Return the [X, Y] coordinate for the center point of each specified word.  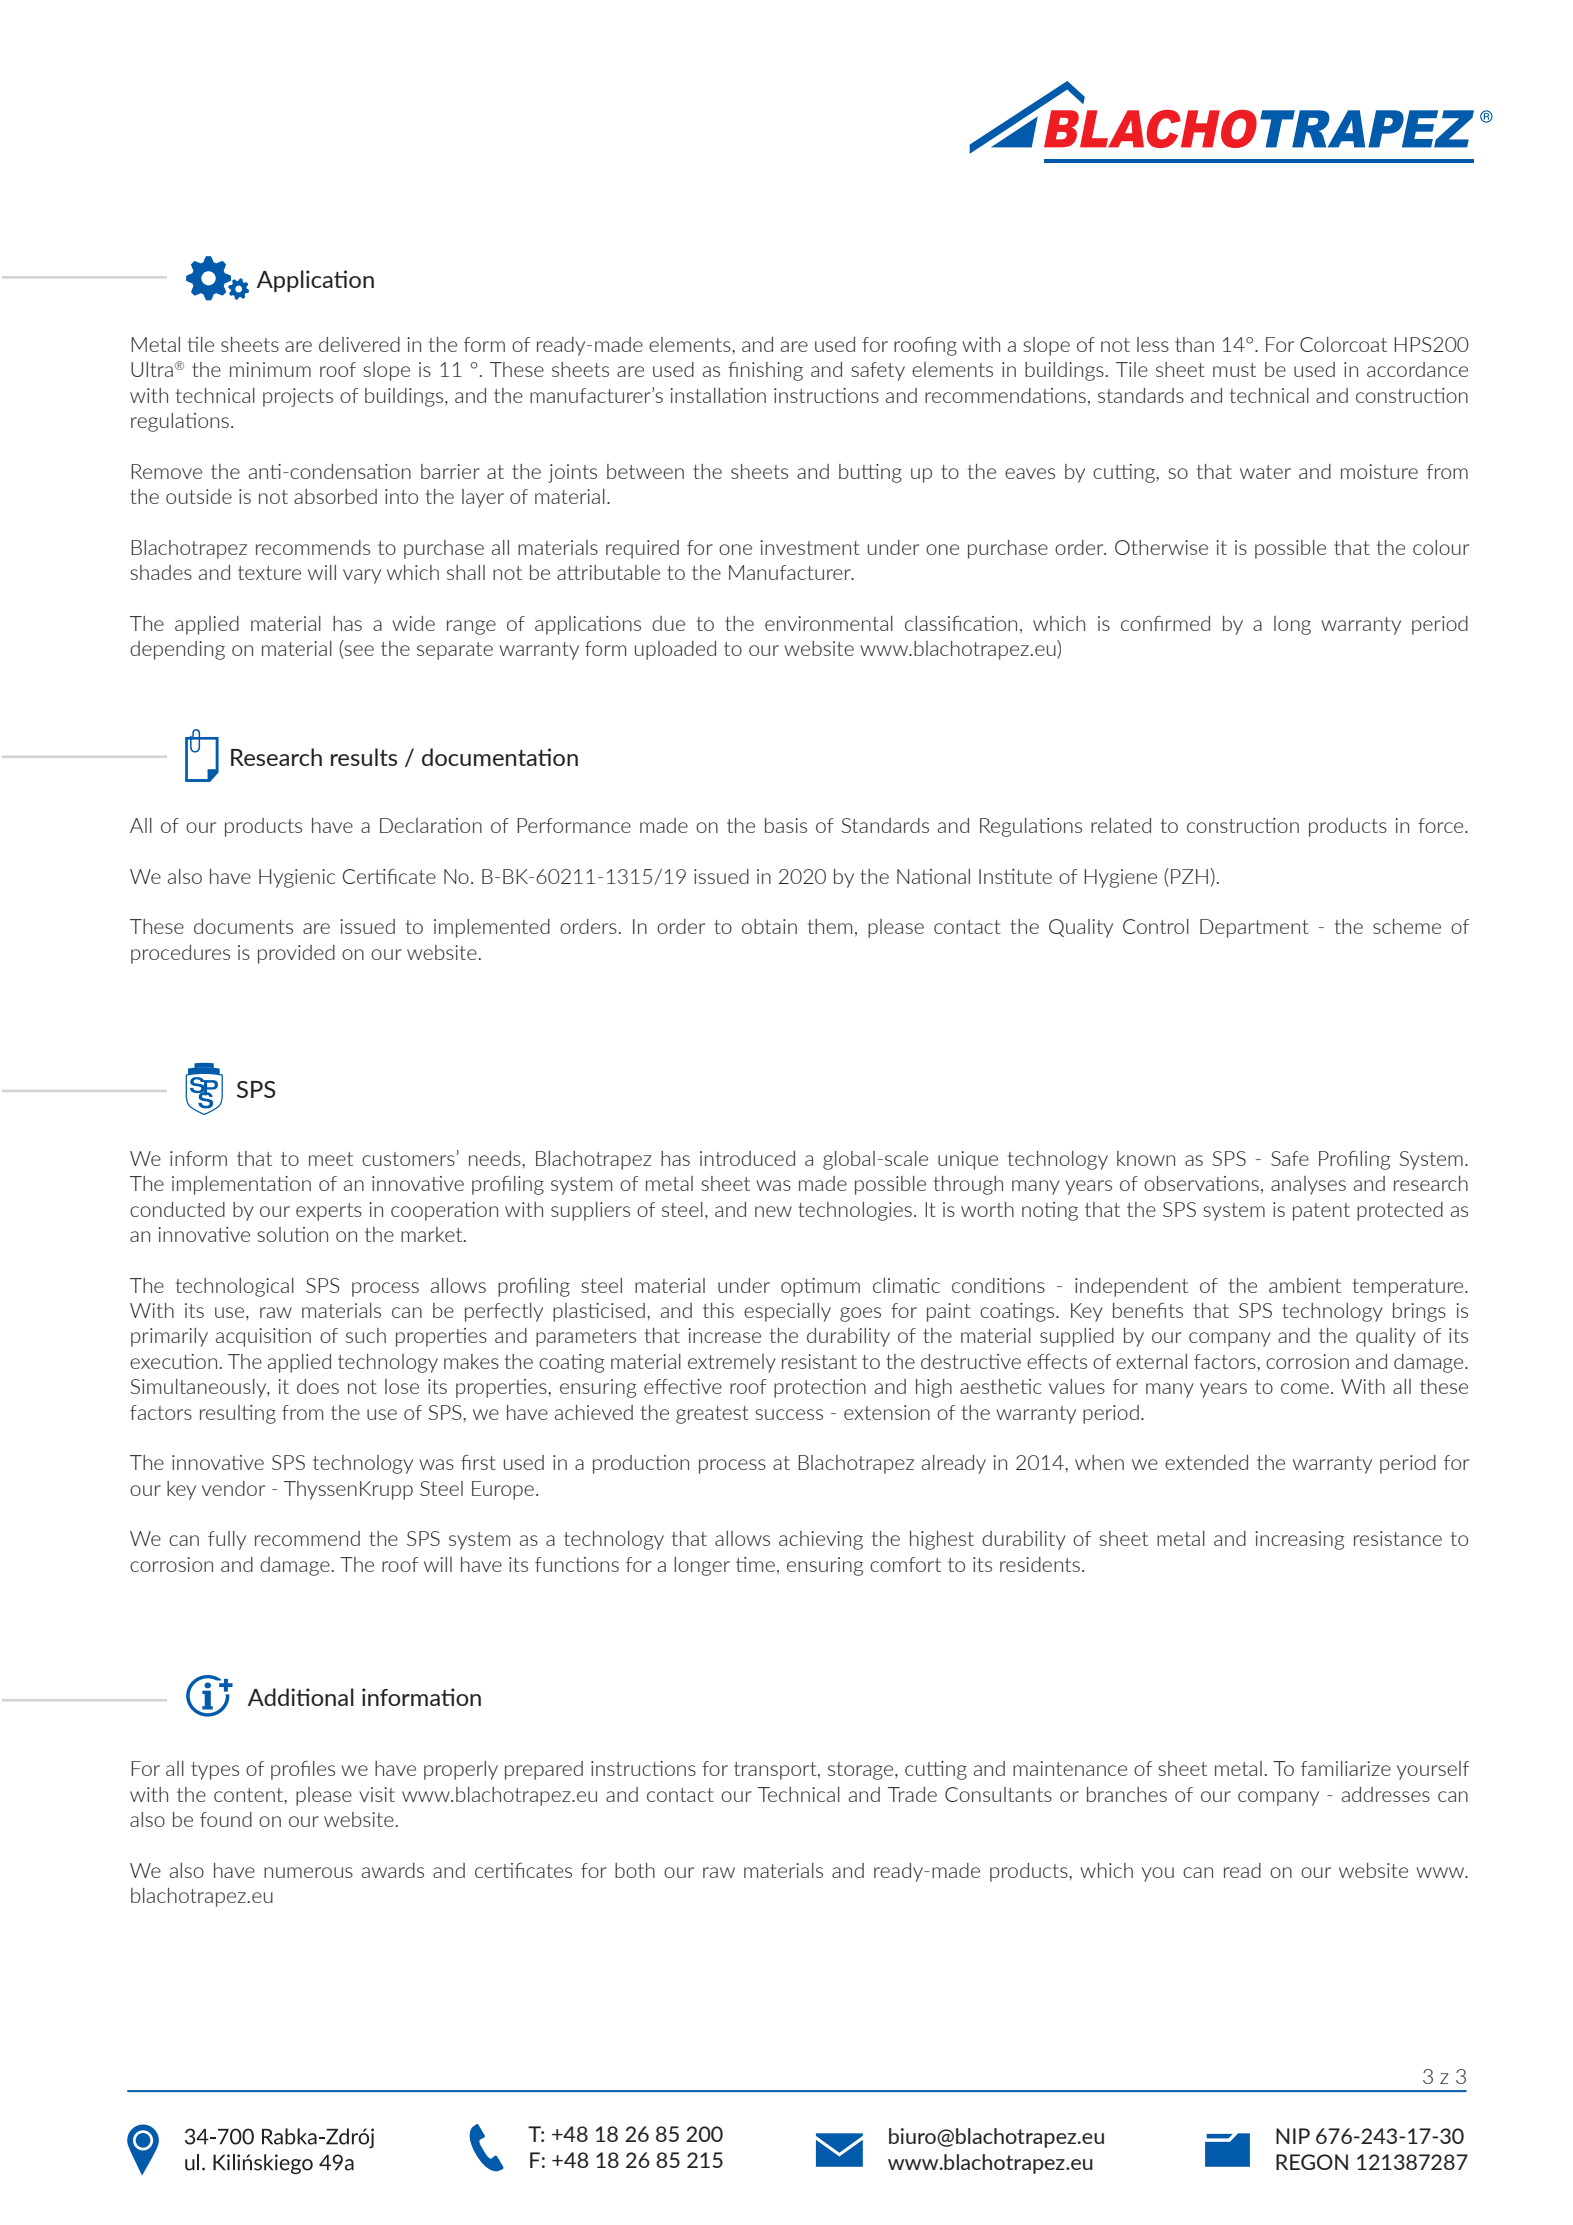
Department [1254, 928]
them [830, 926]
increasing [1299, 1540]
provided [296, 954]
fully [227, 1540]
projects [298, 397]
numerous [308, 1872]
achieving [821, 1540]
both [635, 1870]
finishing [765, 371]
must [1234, 370]
